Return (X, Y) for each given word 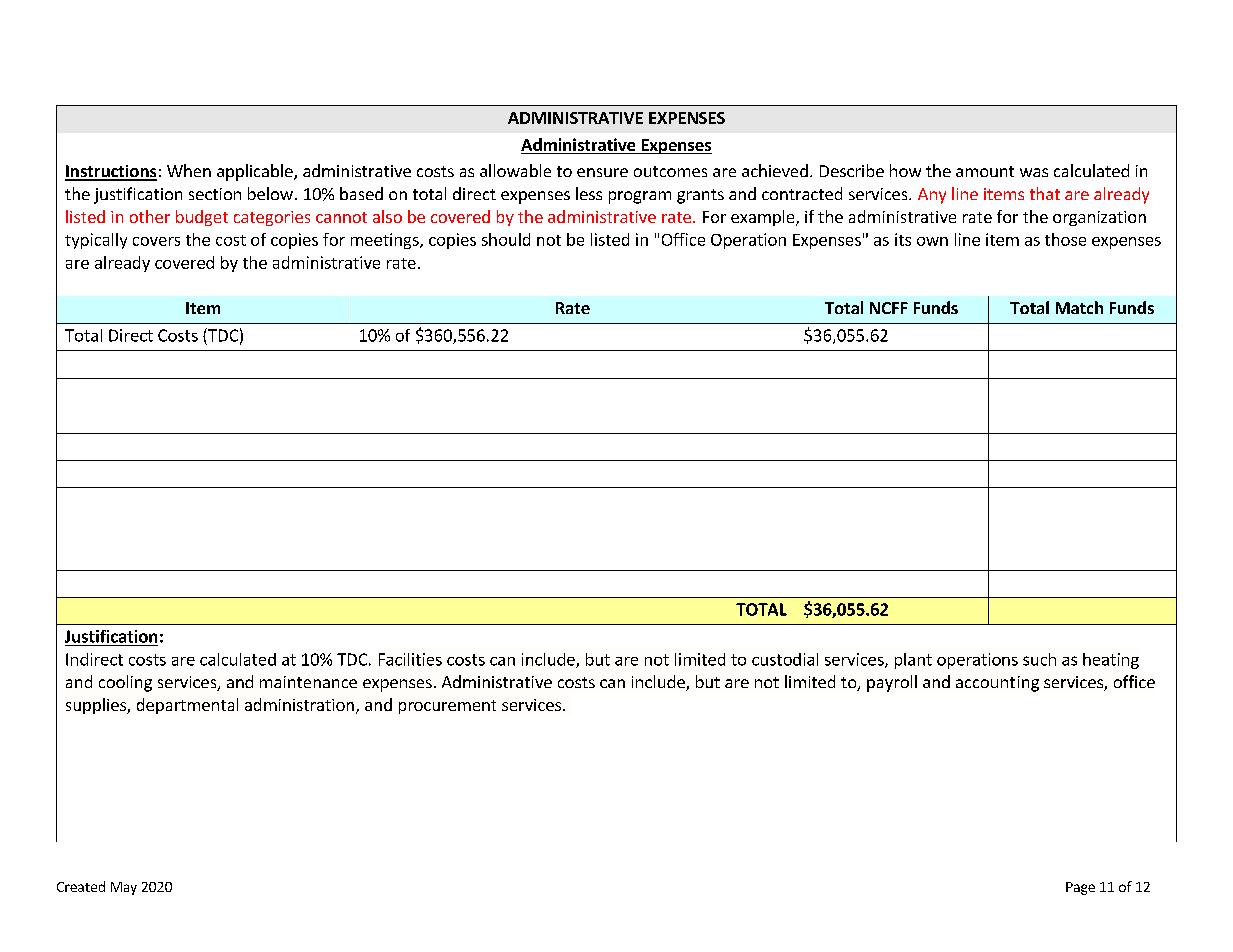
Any (932, 196)
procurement (447, 707)
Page (1080, 888)
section (215, 194)
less (589, 193)
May (124, 888)
